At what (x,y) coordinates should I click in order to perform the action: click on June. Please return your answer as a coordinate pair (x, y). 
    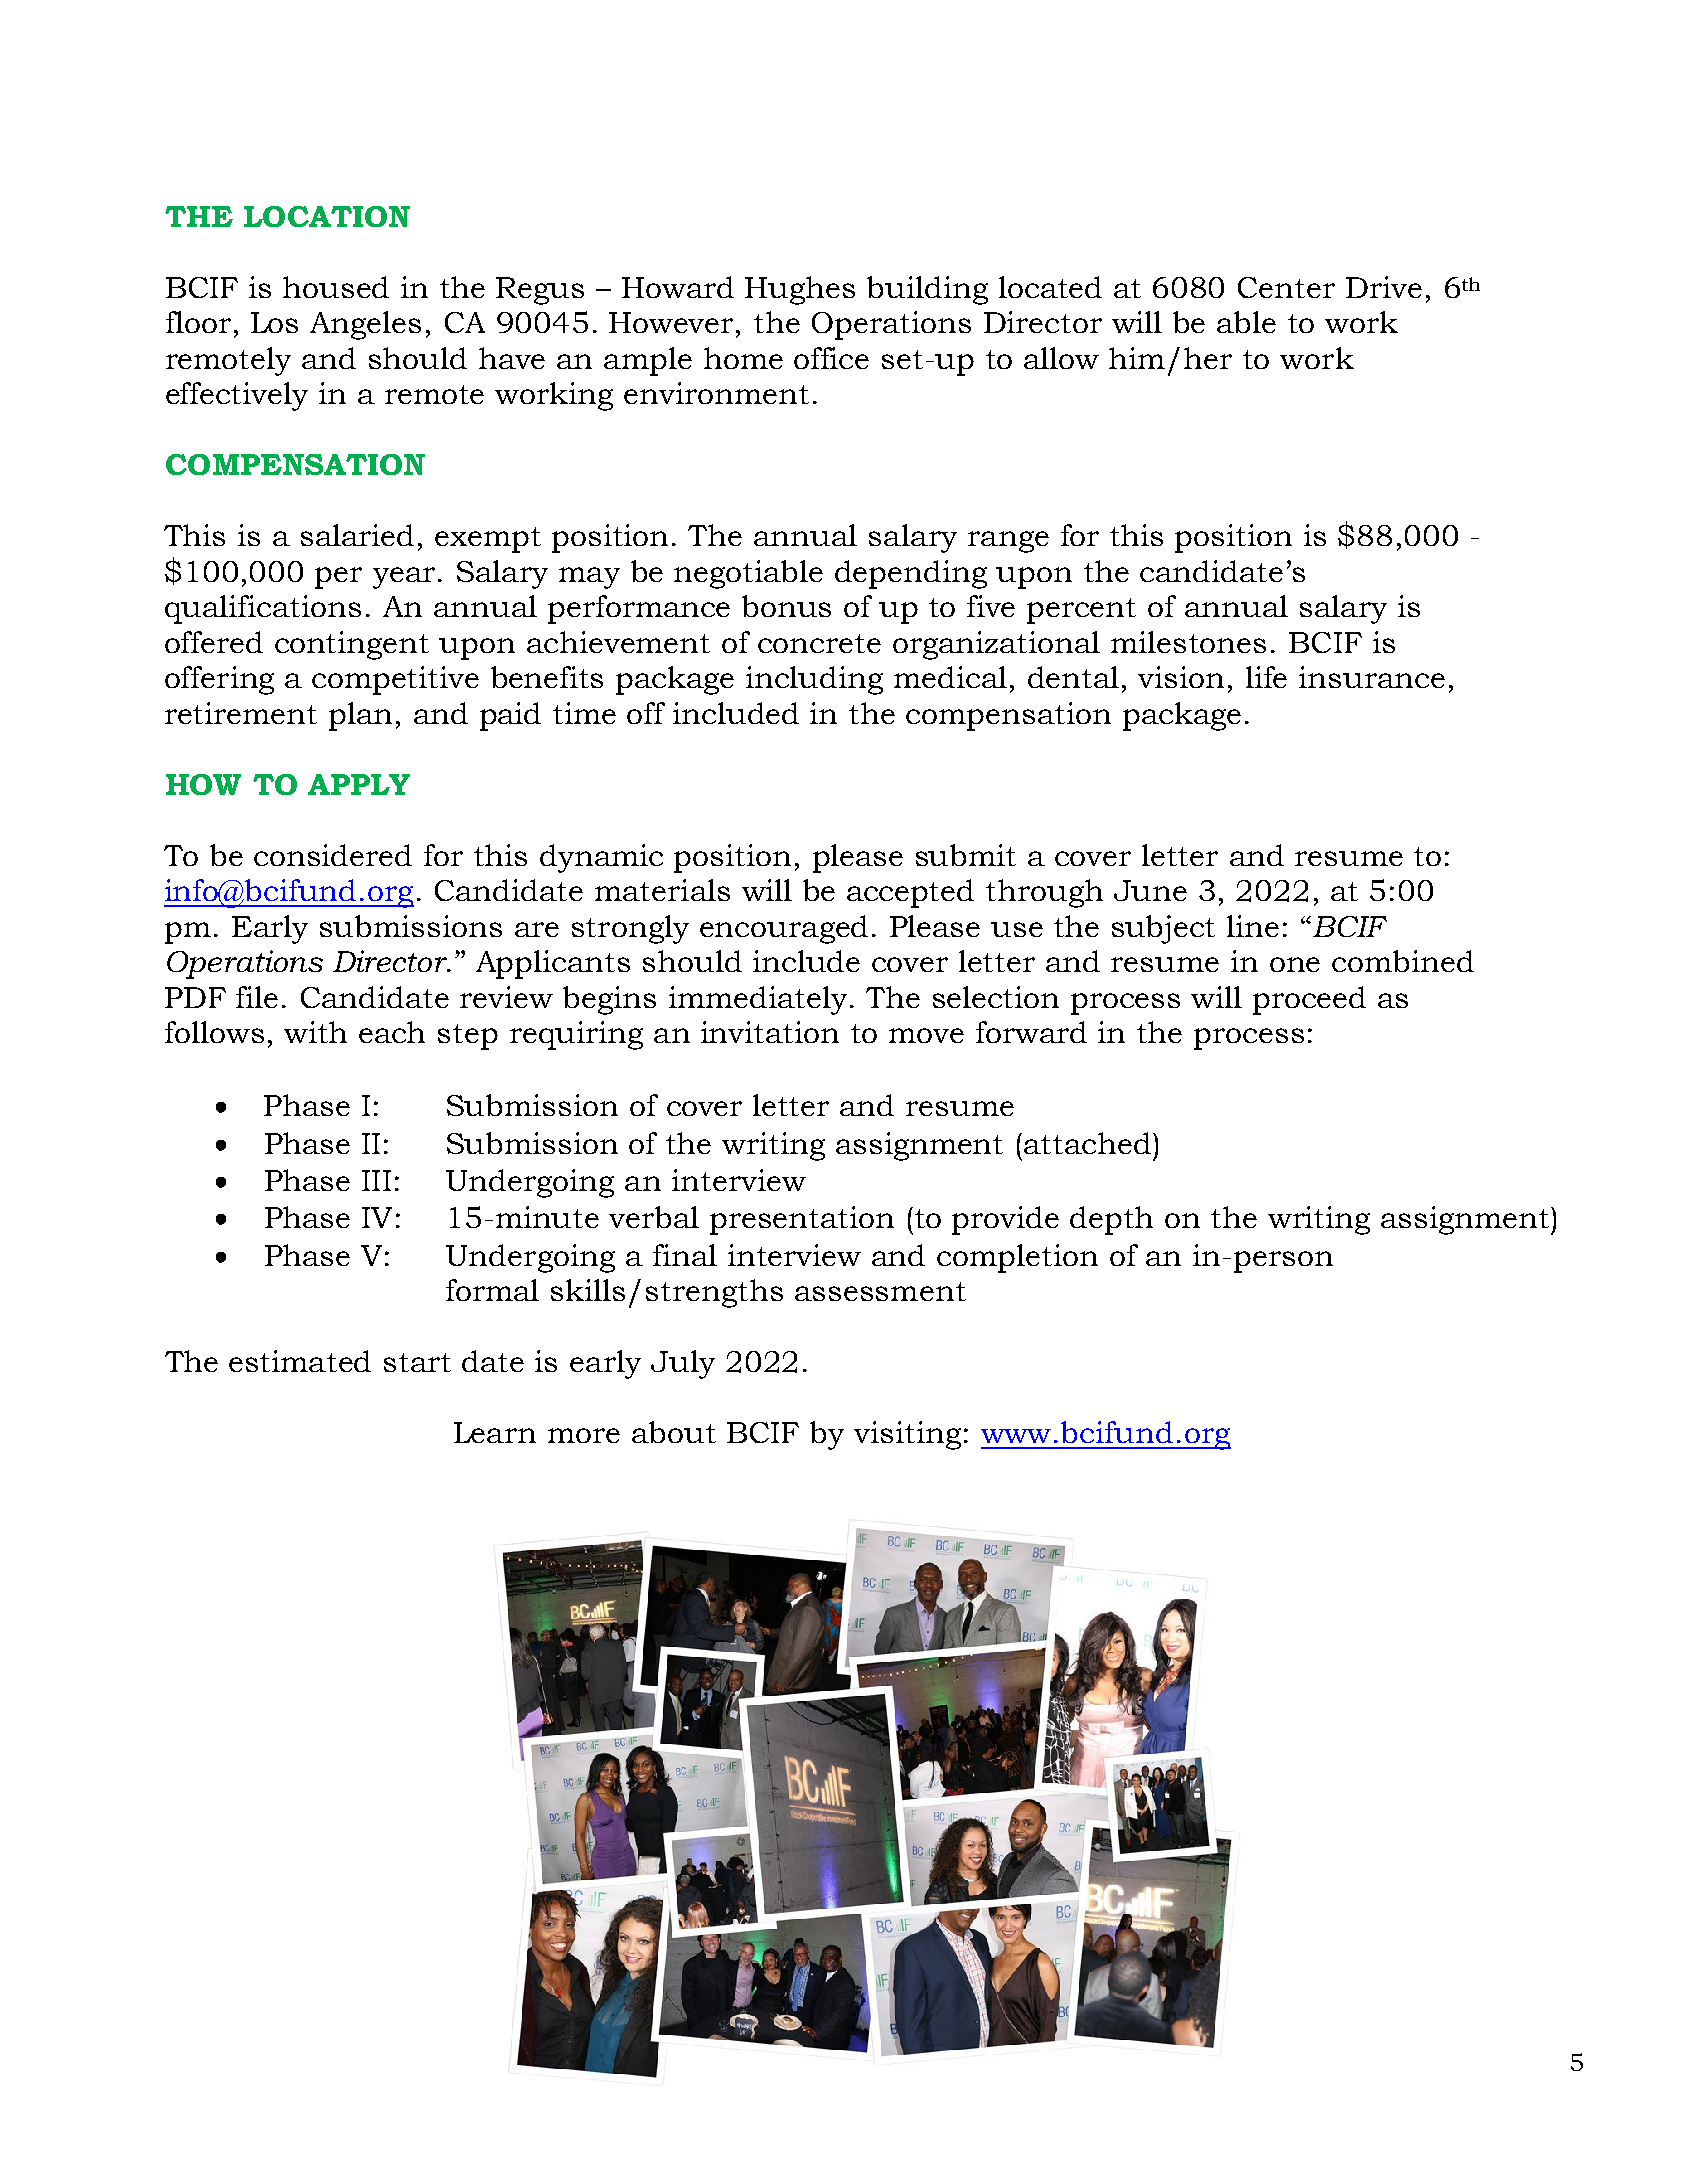
    Looking at the image, I should click on (1150, 890).
